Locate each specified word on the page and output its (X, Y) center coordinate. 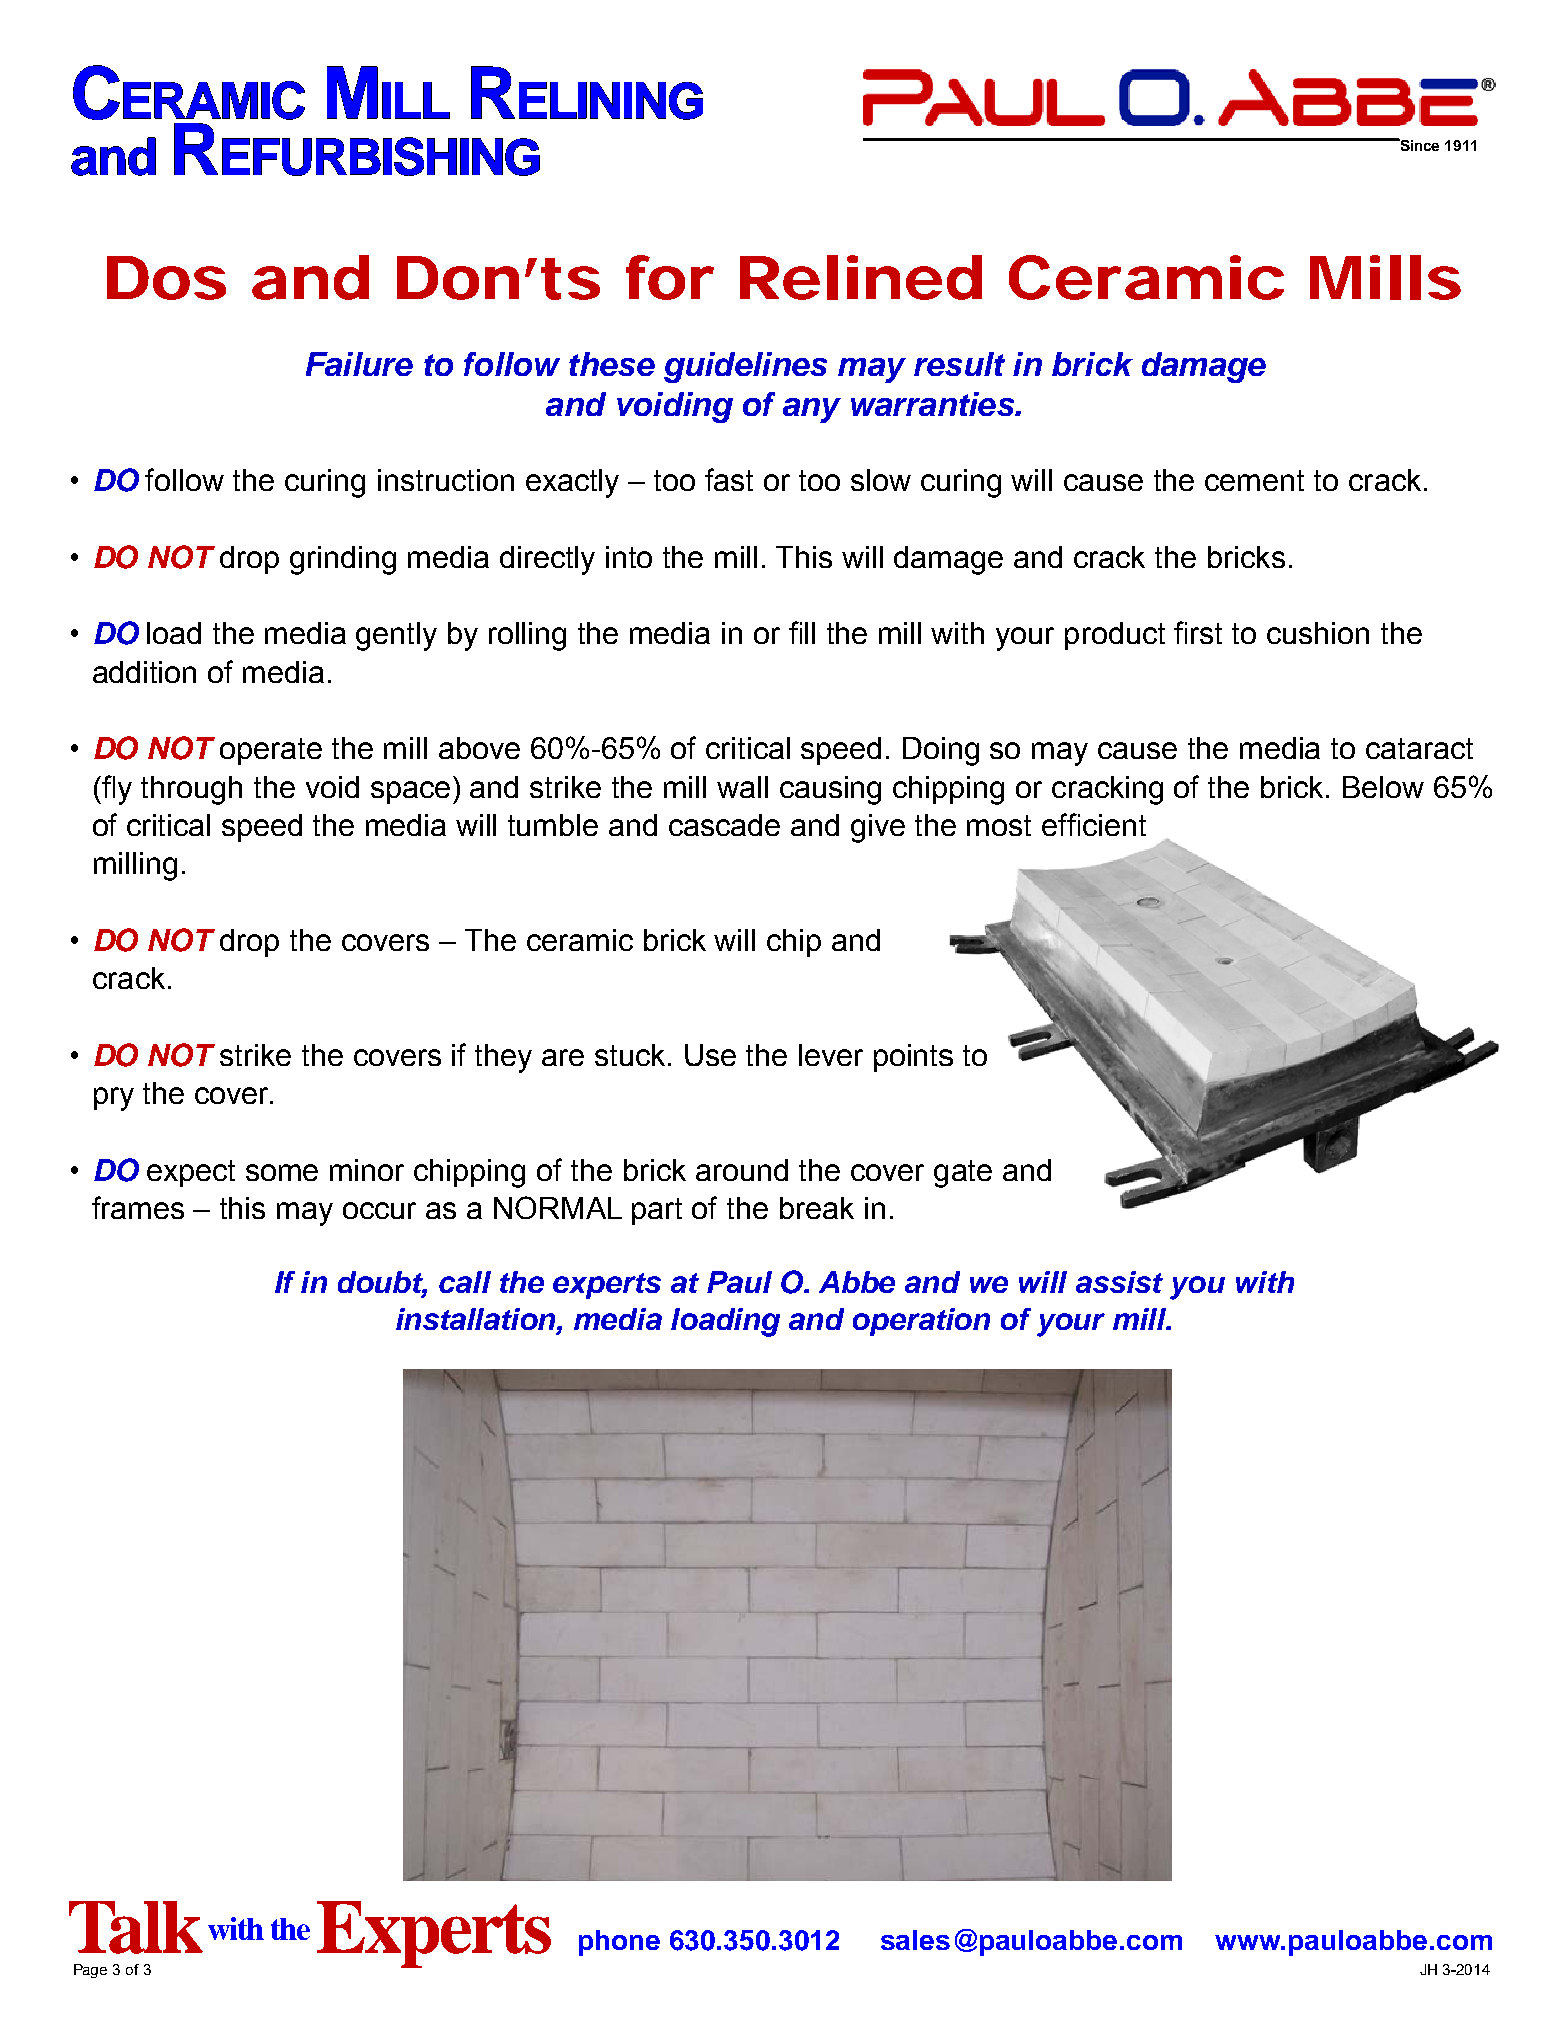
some (282, 1172)
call (465, 1282)
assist (1119, 1282)
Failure (359, 364)
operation (921, 1322)
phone (619, 1943)
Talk (136, 1927)
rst (1206, 633)
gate (963, 1174)
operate (271, 751)
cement (1254, 480)
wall (742, 787)
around (742, 1170)
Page (90, 1971)
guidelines (745, 367)
